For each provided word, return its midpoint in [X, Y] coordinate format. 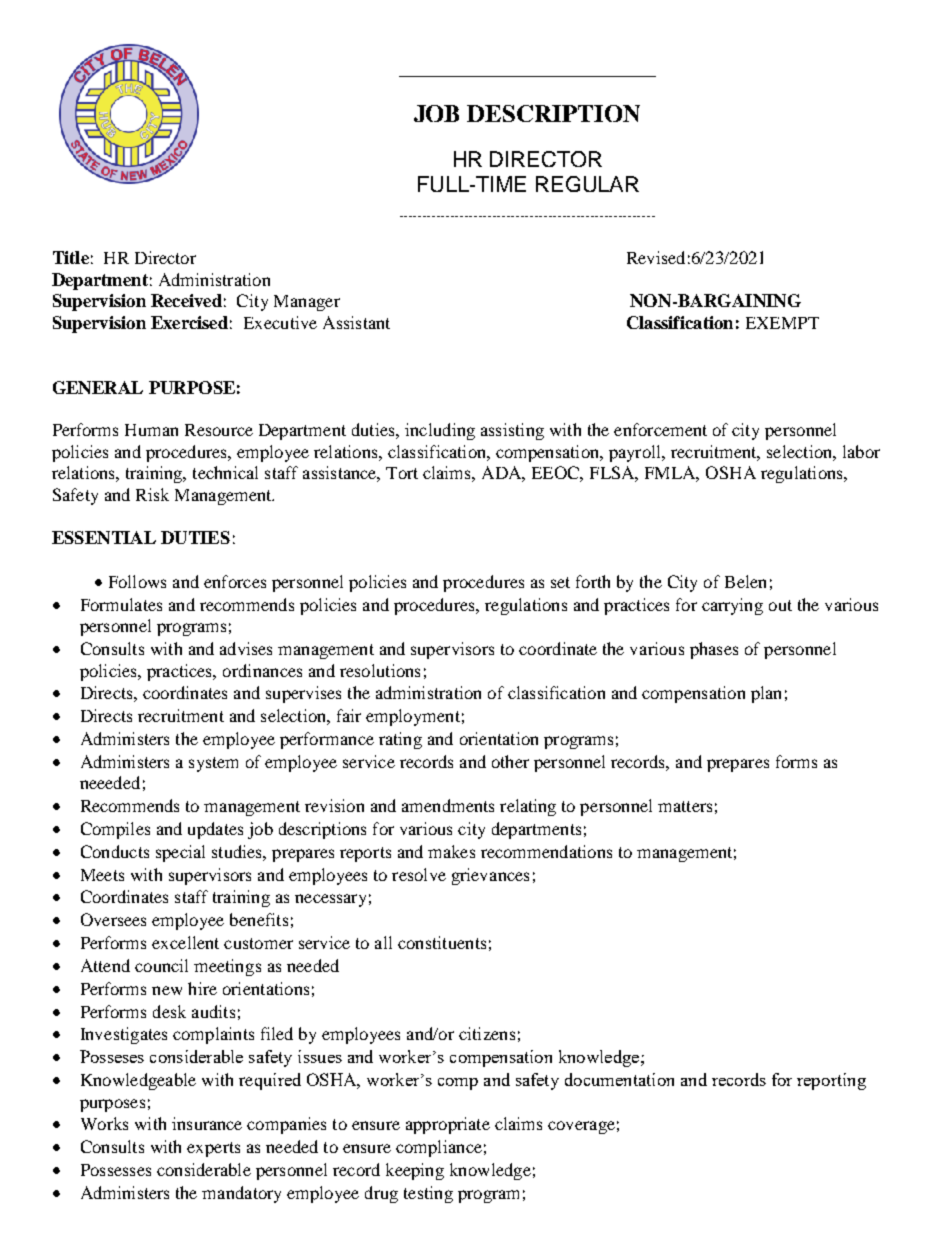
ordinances [262, 670]
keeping [415, 1171]
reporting [831, 1081]
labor [861, 451]
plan [766, 694]
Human [151, 430]
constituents [442, 942]
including [440, 431]
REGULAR [587, 184]
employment [413, 717]
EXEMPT [782, 323]
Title [71, 257]
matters [685, 806]
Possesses [116, 1170]
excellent [185, 942]
